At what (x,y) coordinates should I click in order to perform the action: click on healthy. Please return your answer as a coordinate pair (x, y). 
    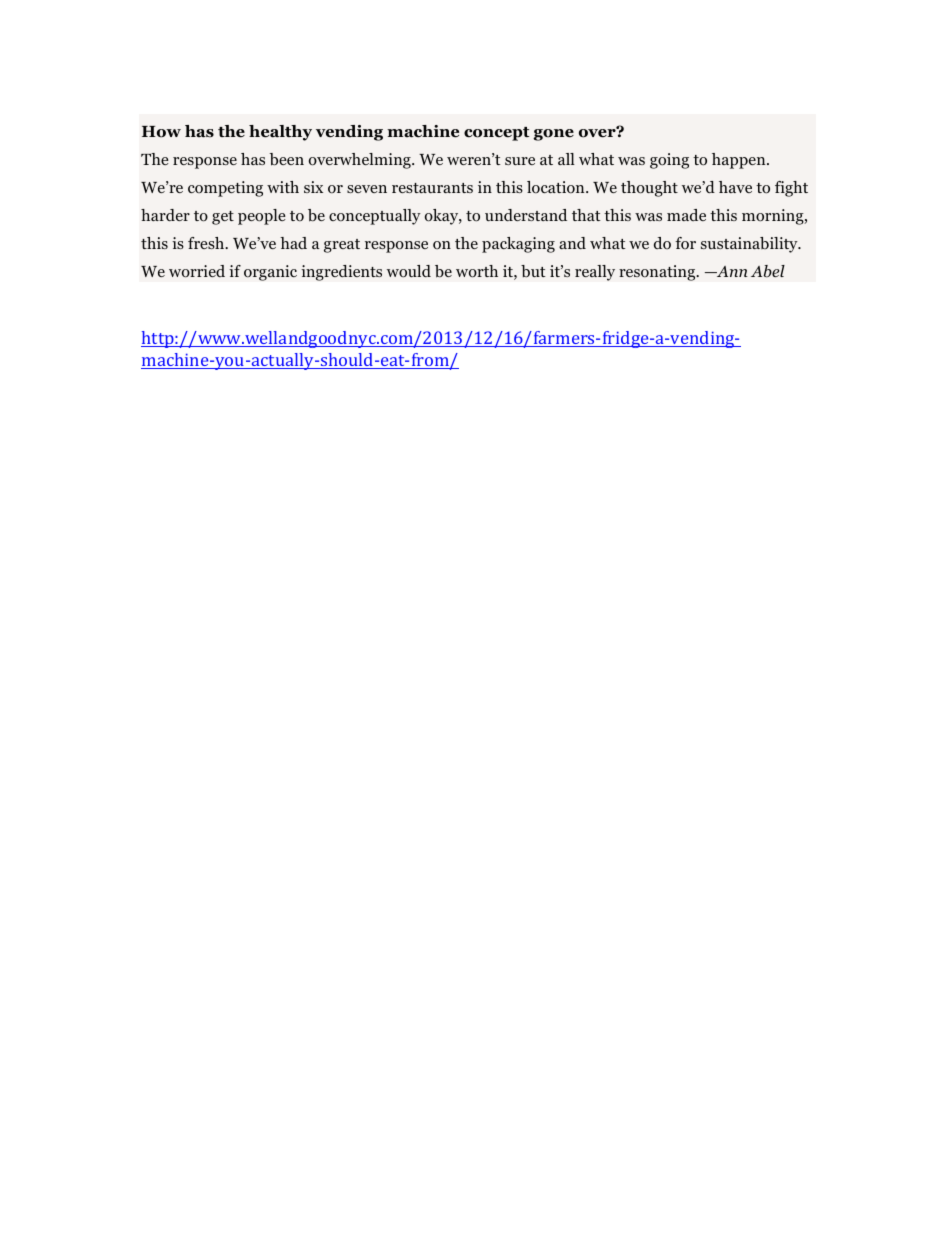
    Looking at the image, I should click on (280, 133).
